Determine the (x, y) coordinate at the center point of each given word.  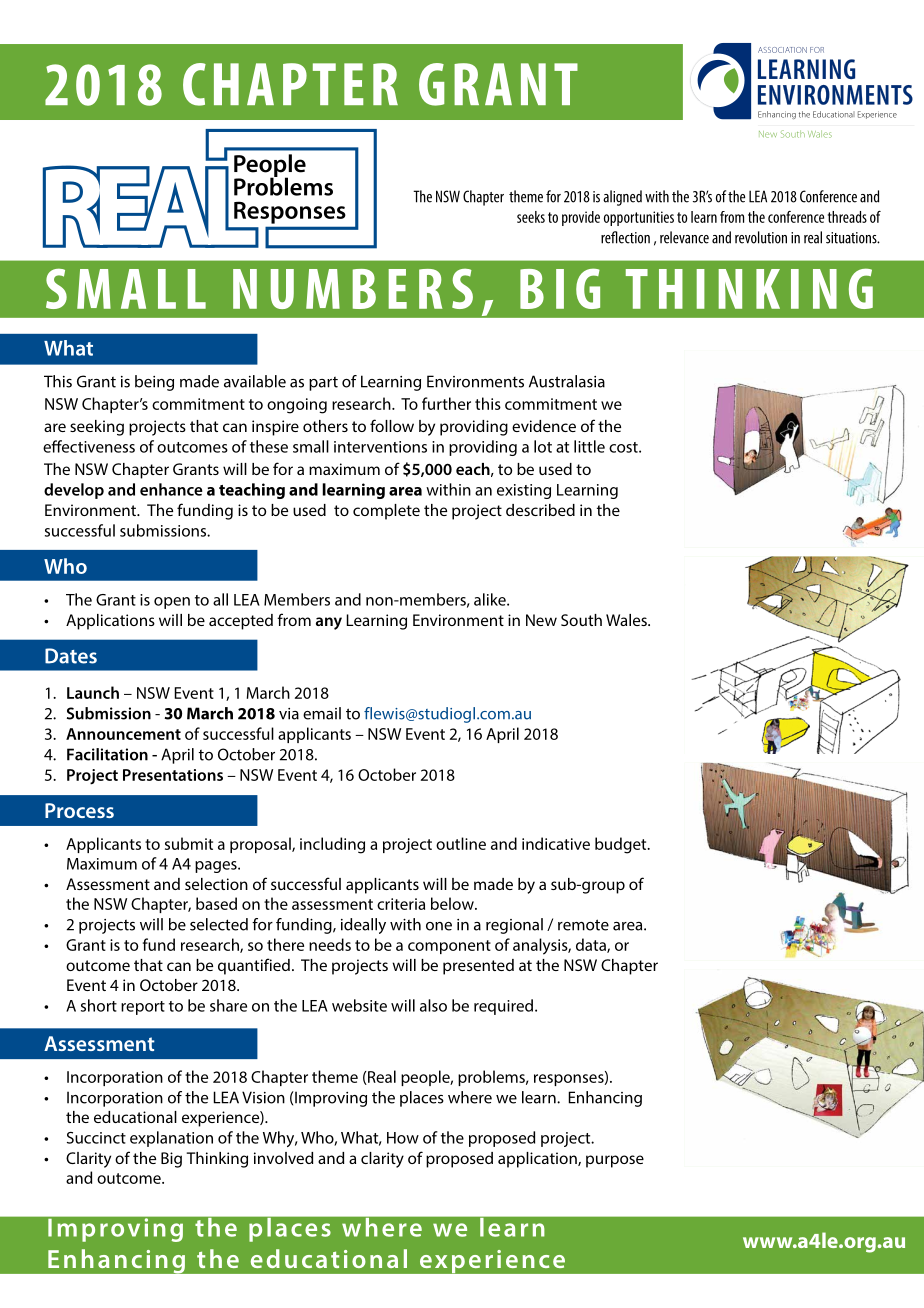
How (403, 1138)
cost (624, 447)
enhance (171, 489)
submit (189, 843)
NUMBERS (353, 288)
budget (622, 845)
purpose (615, 1161)
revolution (761, 237)
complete (386, 512)
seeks (531, 217)
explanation (171, 1139)
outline (461, 843)
